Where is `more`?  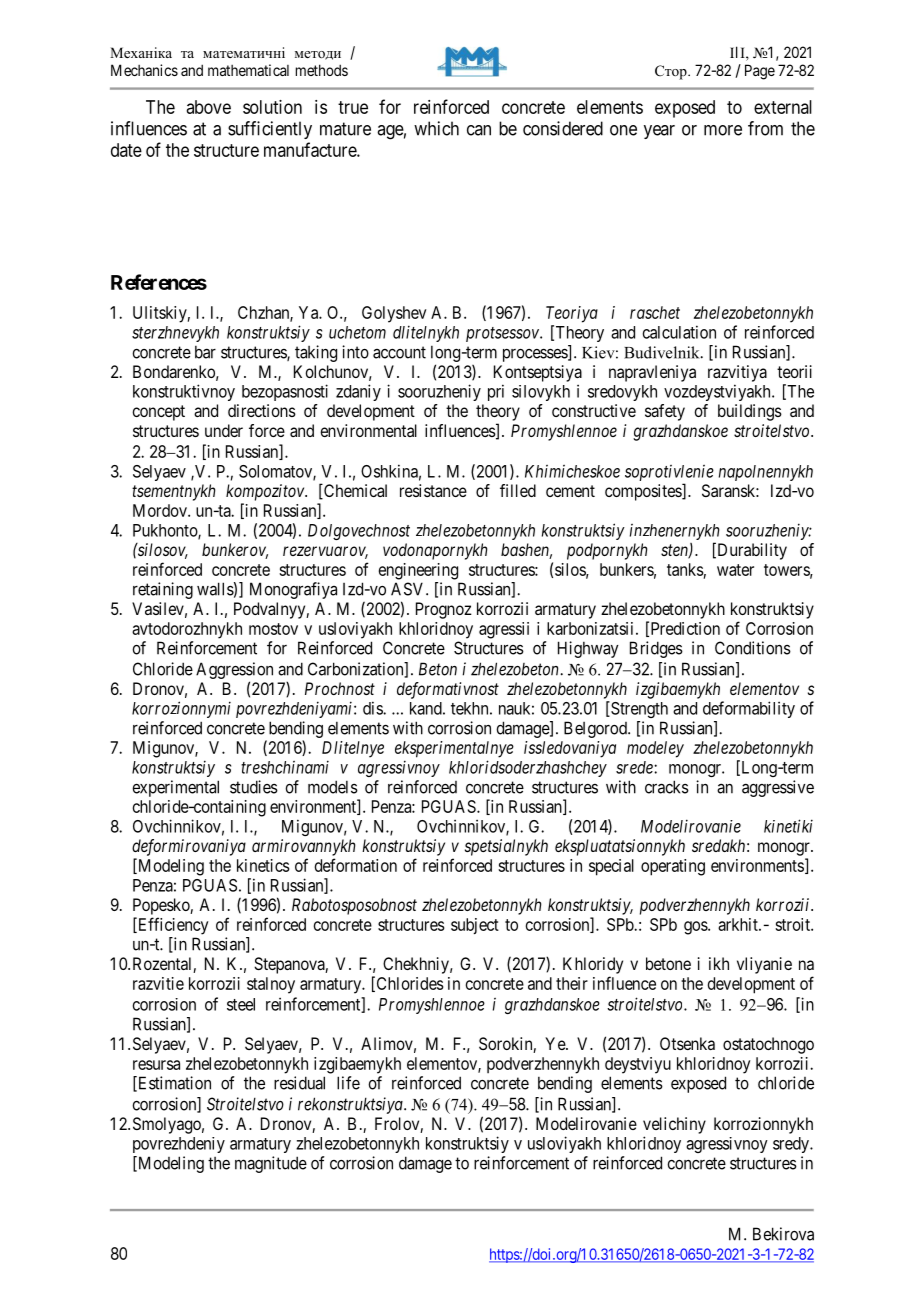 more is located at coordinates (723, 130).
